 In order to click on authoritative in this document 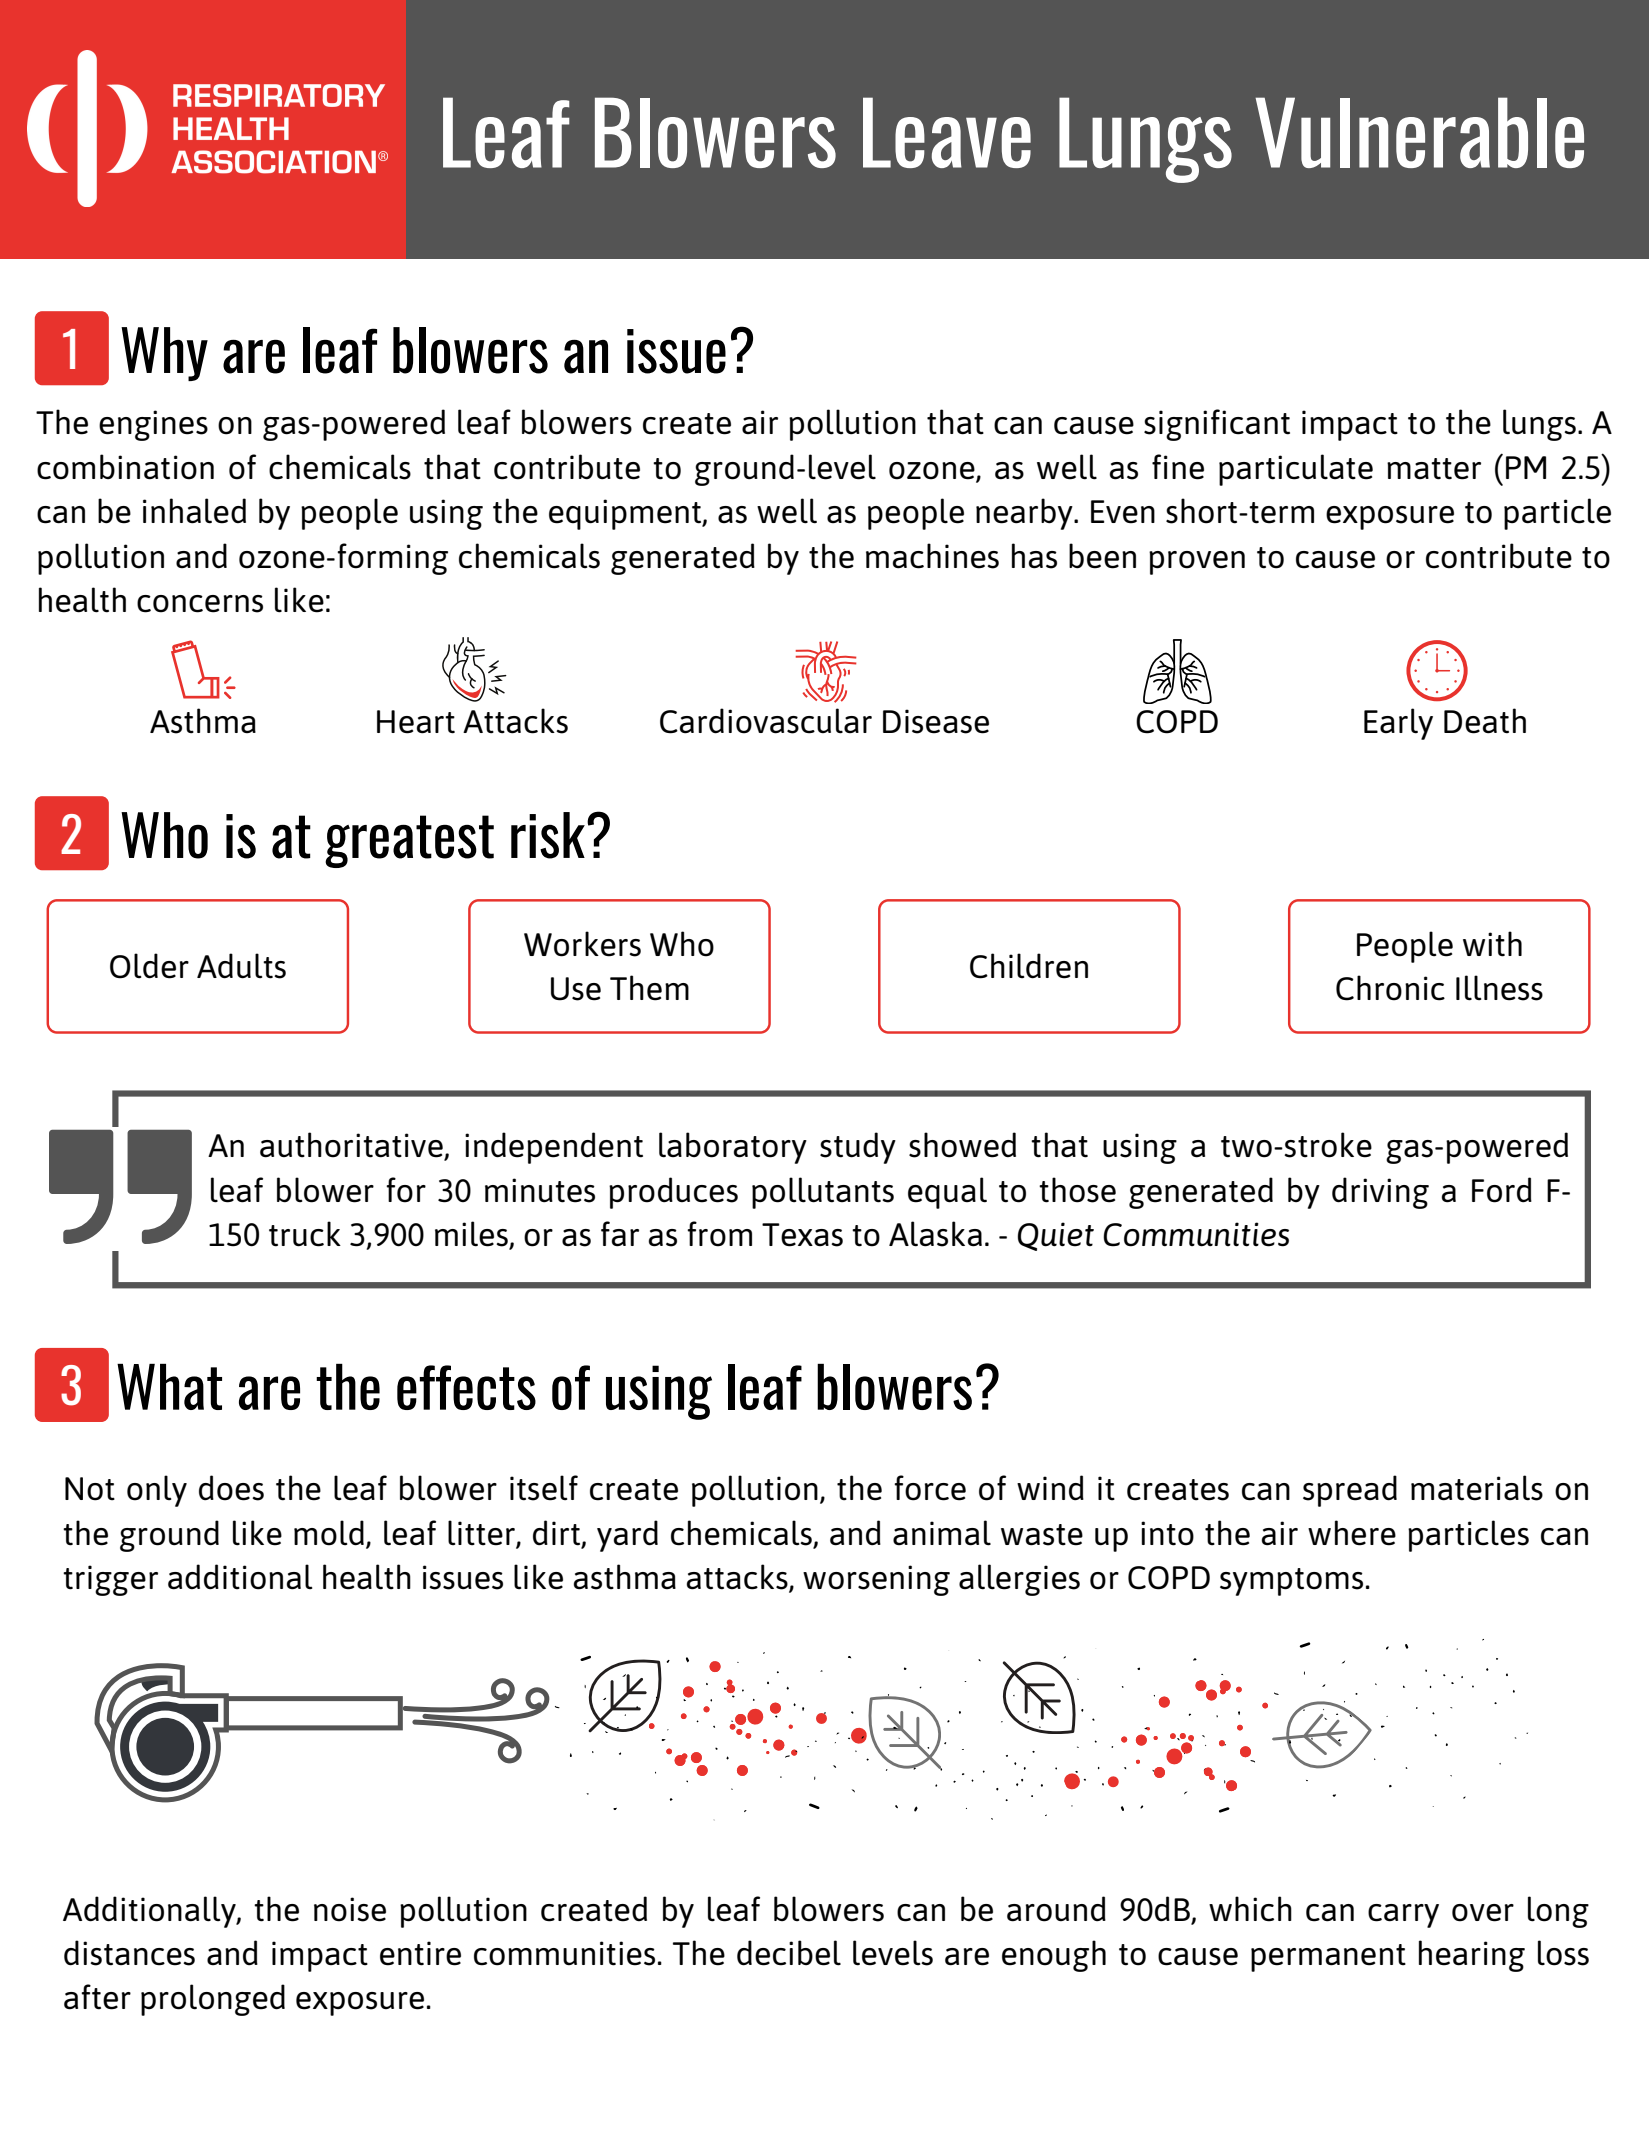, I will do `click(352, 1146)`.
